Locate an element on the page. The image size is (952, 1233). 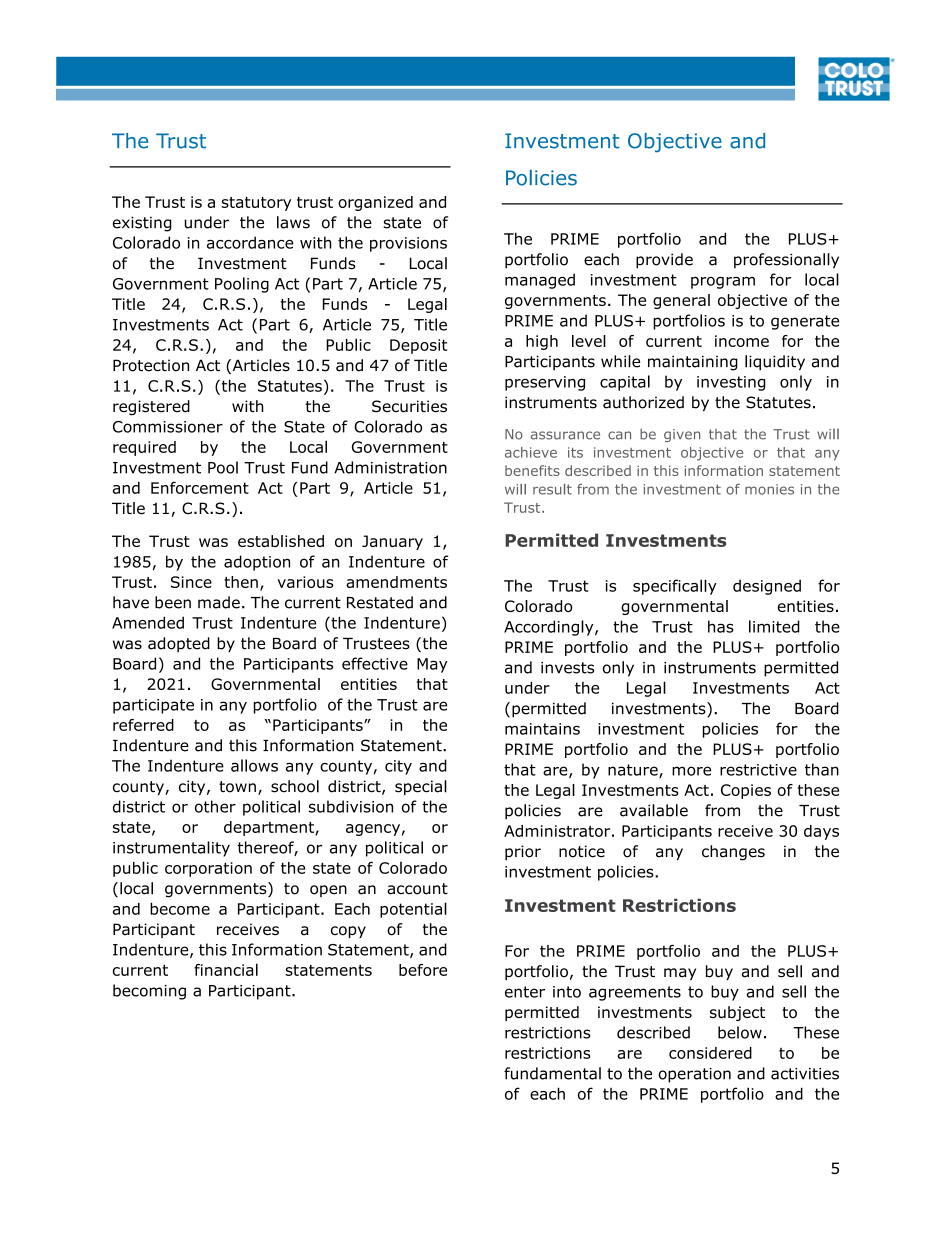
given is located at coordinates (682, 435).
